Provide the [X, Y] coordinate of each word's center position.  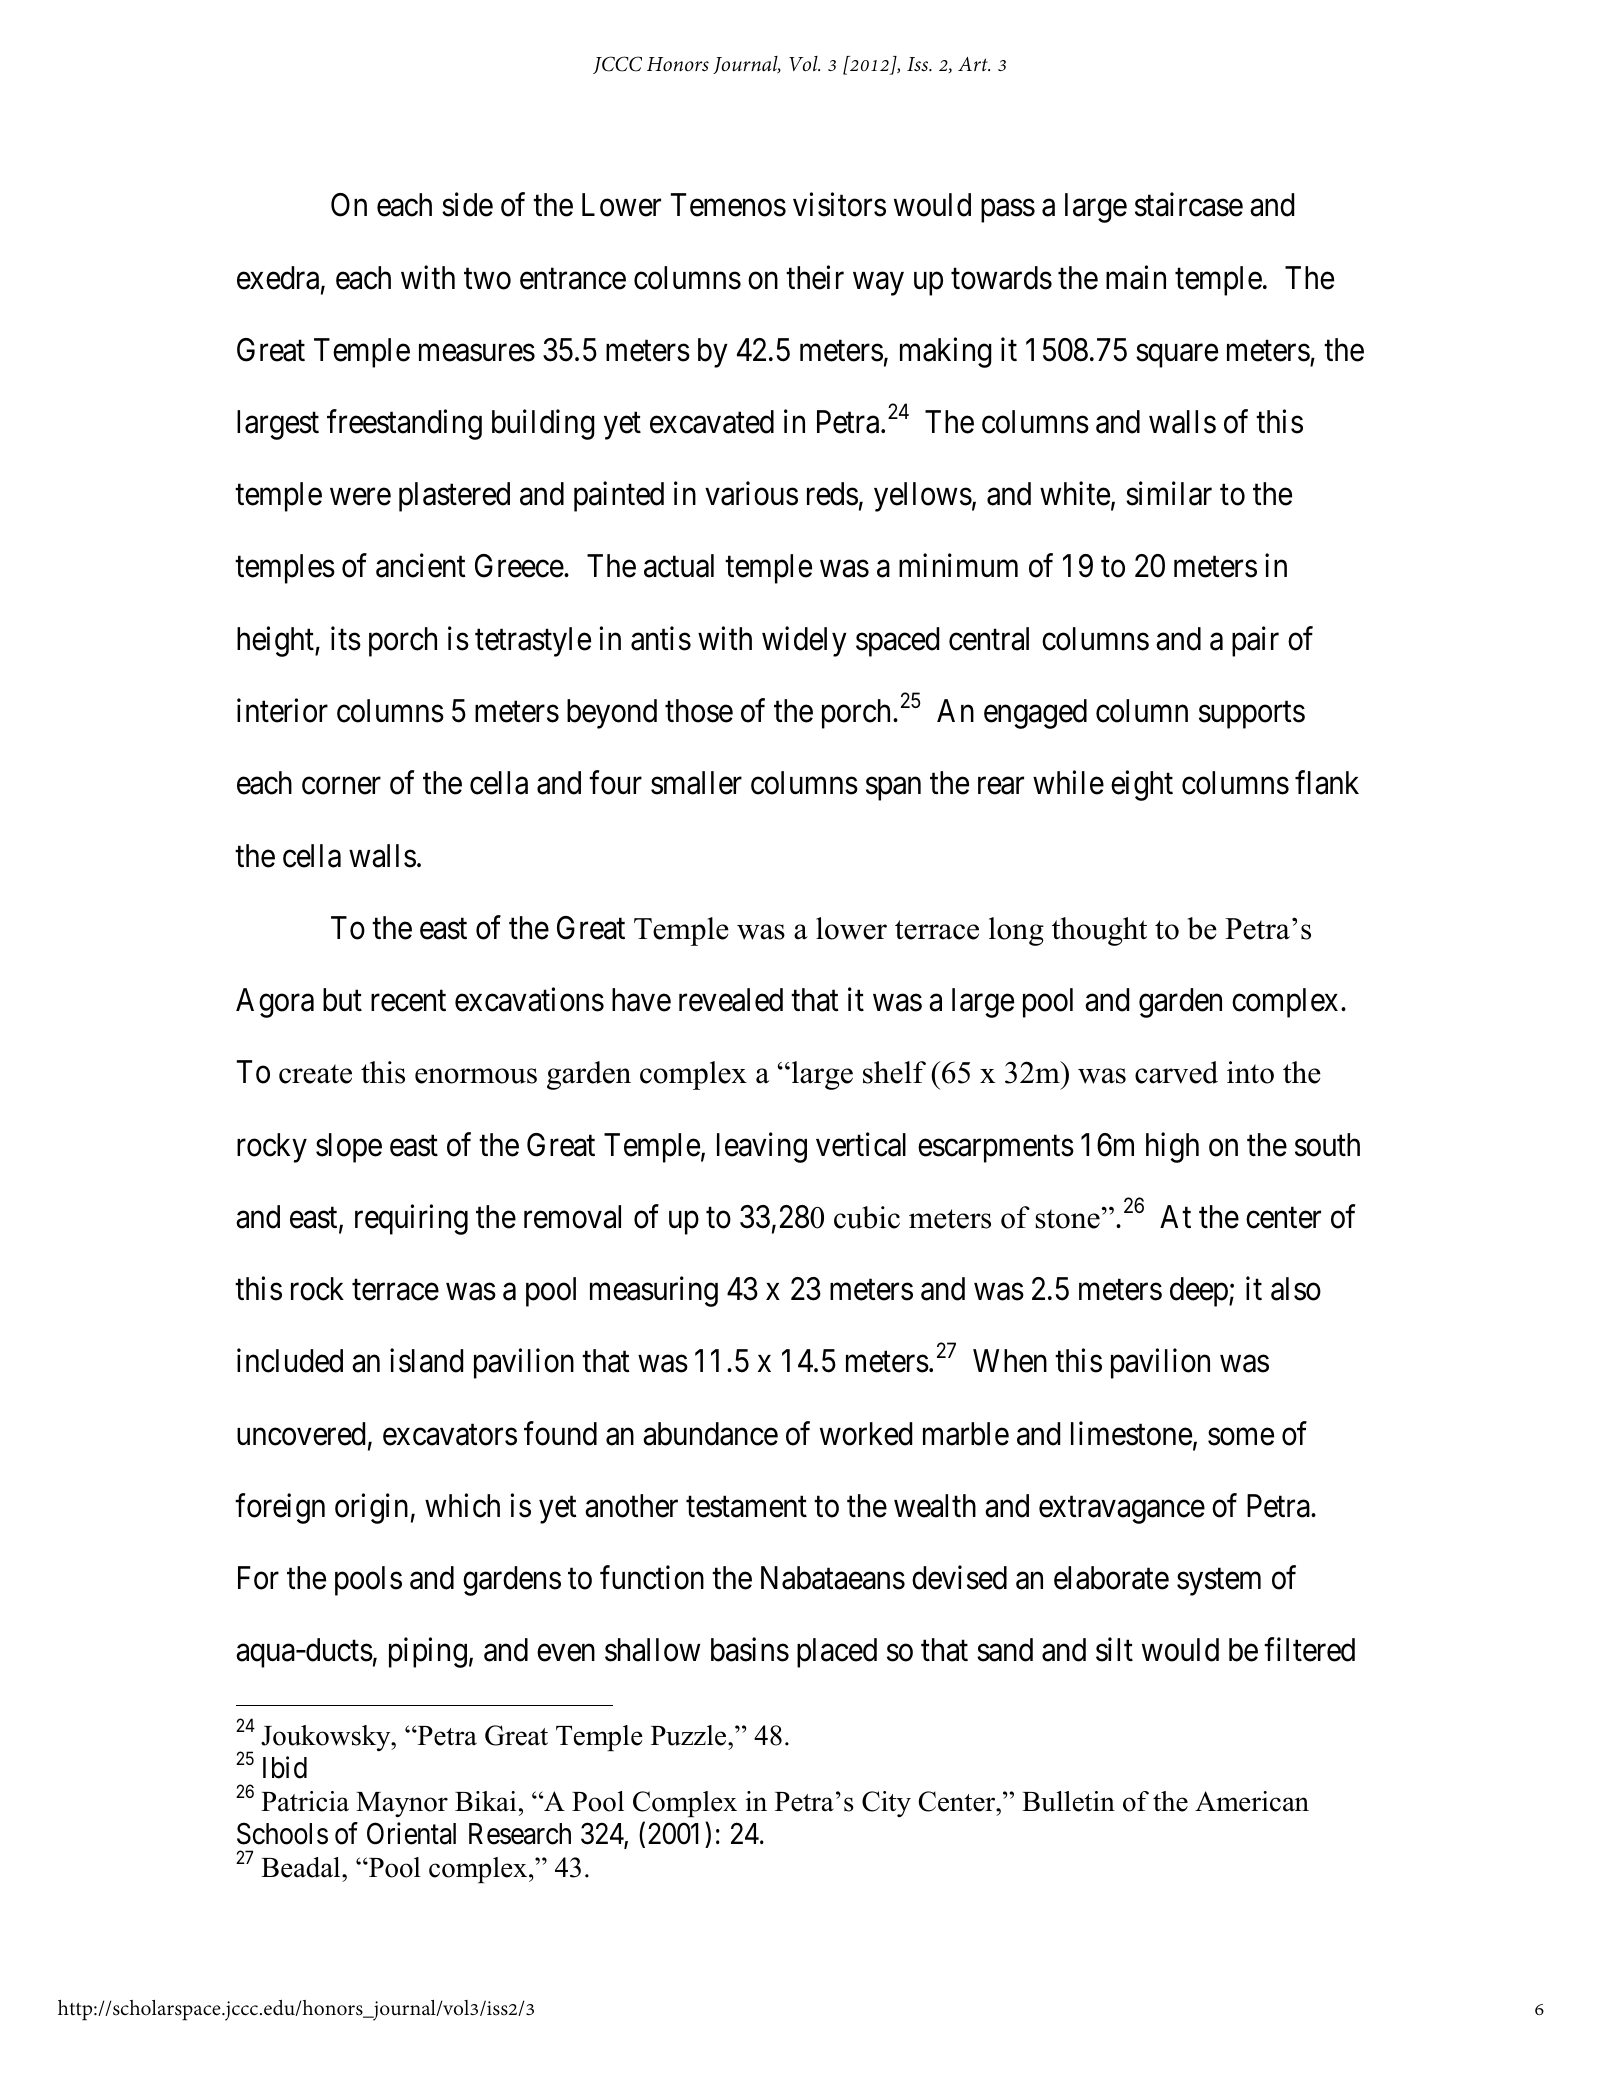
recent [408, 1001]
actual [679, 566]
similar [1169, 494]
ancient [421, 566]
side [467, 205]
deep [1200, 1292]
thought [1099, 931]
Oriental [411, 1833]
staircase [1189, 205]
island [426, 1361]
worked [866, 1434]
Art [974, 64]
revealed [731, 1000]
